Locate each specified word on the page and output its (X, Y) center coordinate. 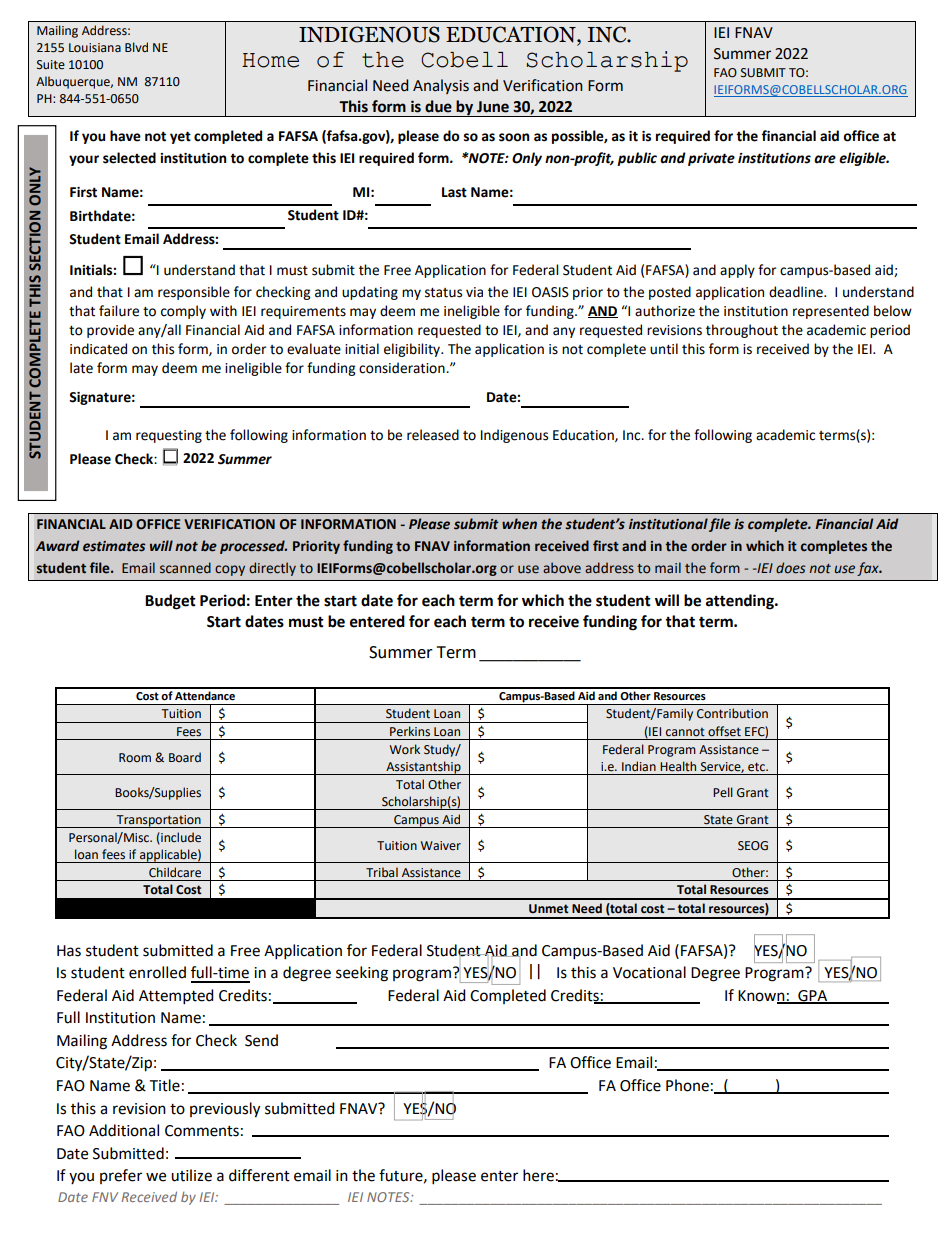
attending (741, 602)
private (711, 159)
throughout (742, 331)
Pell (723, 792)
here (538, 1175)
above (562, 568)
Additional (124, 1130)
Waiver (441, 846)
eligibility (413, 350)
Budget (170, 602)
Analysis (441, 86)
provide (110, 331)
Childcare (175, 872)
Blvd (136, 47)
